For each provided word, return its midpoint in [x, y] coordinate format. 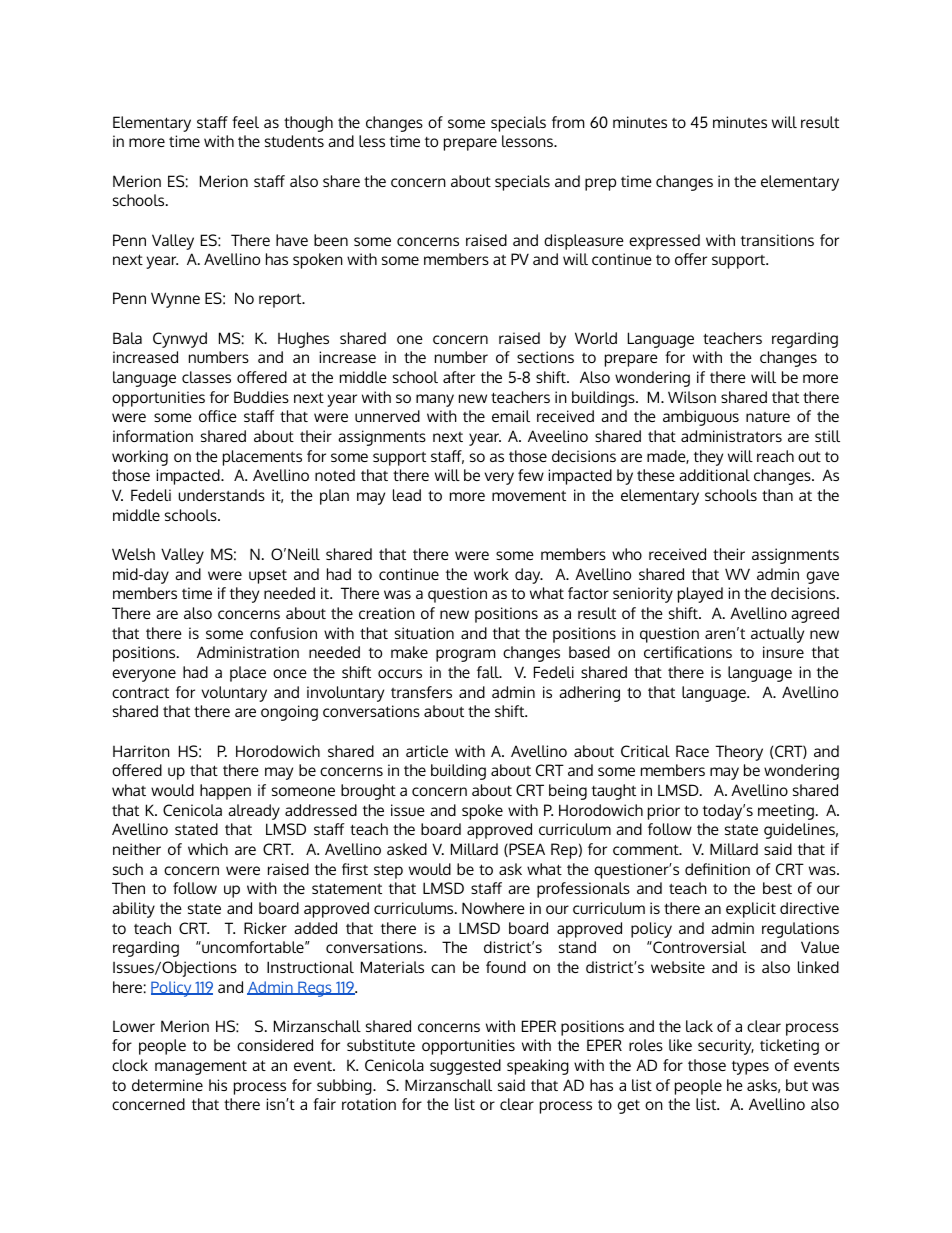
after [459, 377]
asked [407, 849]
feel [245, 122]
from [568, 122]
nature [768, 417]
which [208, 849]
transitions [777, 240]
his [218, 1085]
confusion [283, 633]
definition [717, 869]
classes [206, 377]
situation [424, 633]
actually [777, 635]
